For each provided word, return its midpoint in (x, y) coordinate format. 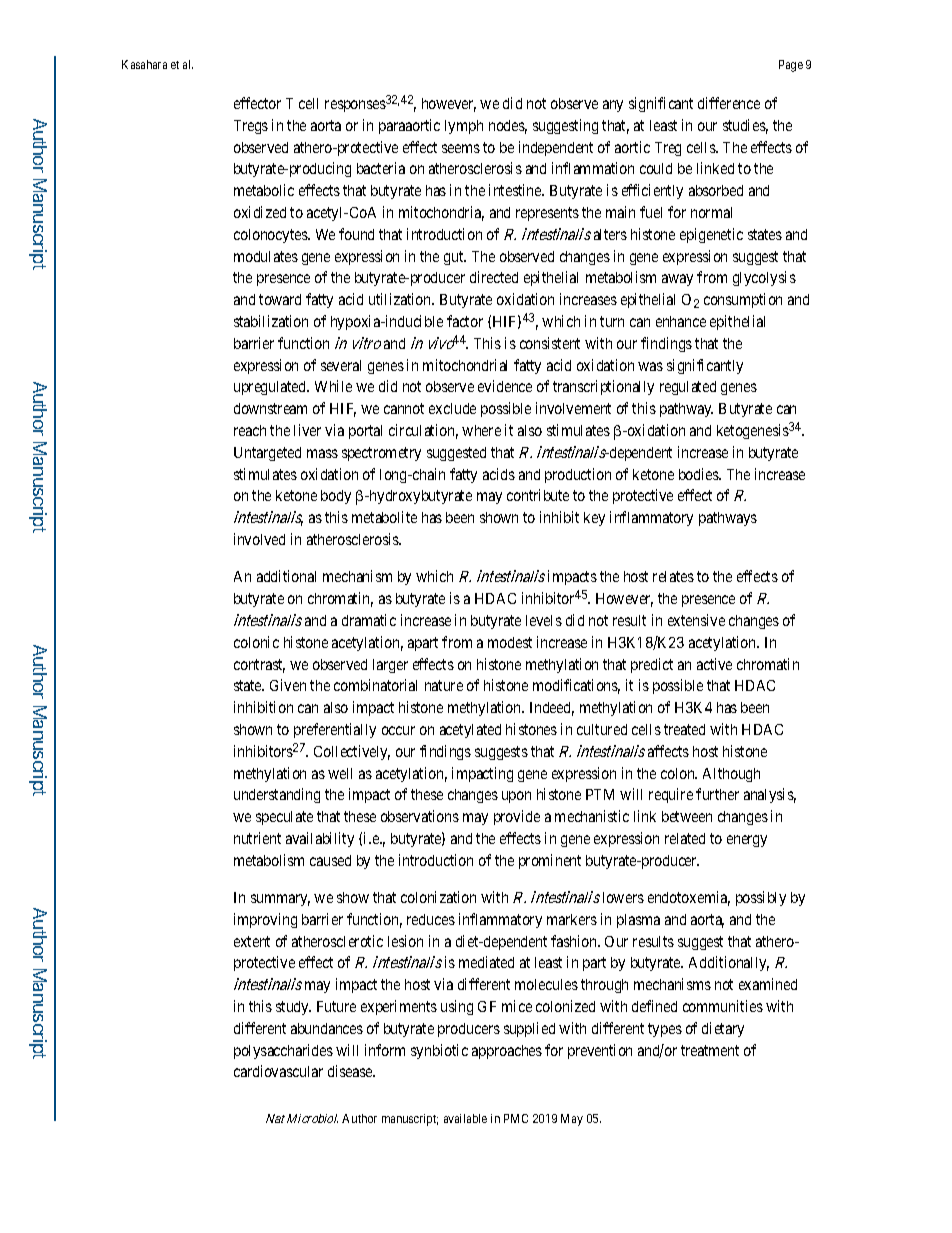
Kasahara (144, 64)
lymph (464, 127)
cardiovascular (278, 1071)
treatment (710, 1050)
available (465, 1118)
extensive (696, 620)
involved (259, 539)
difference (729, 103)
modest (510, 642)
